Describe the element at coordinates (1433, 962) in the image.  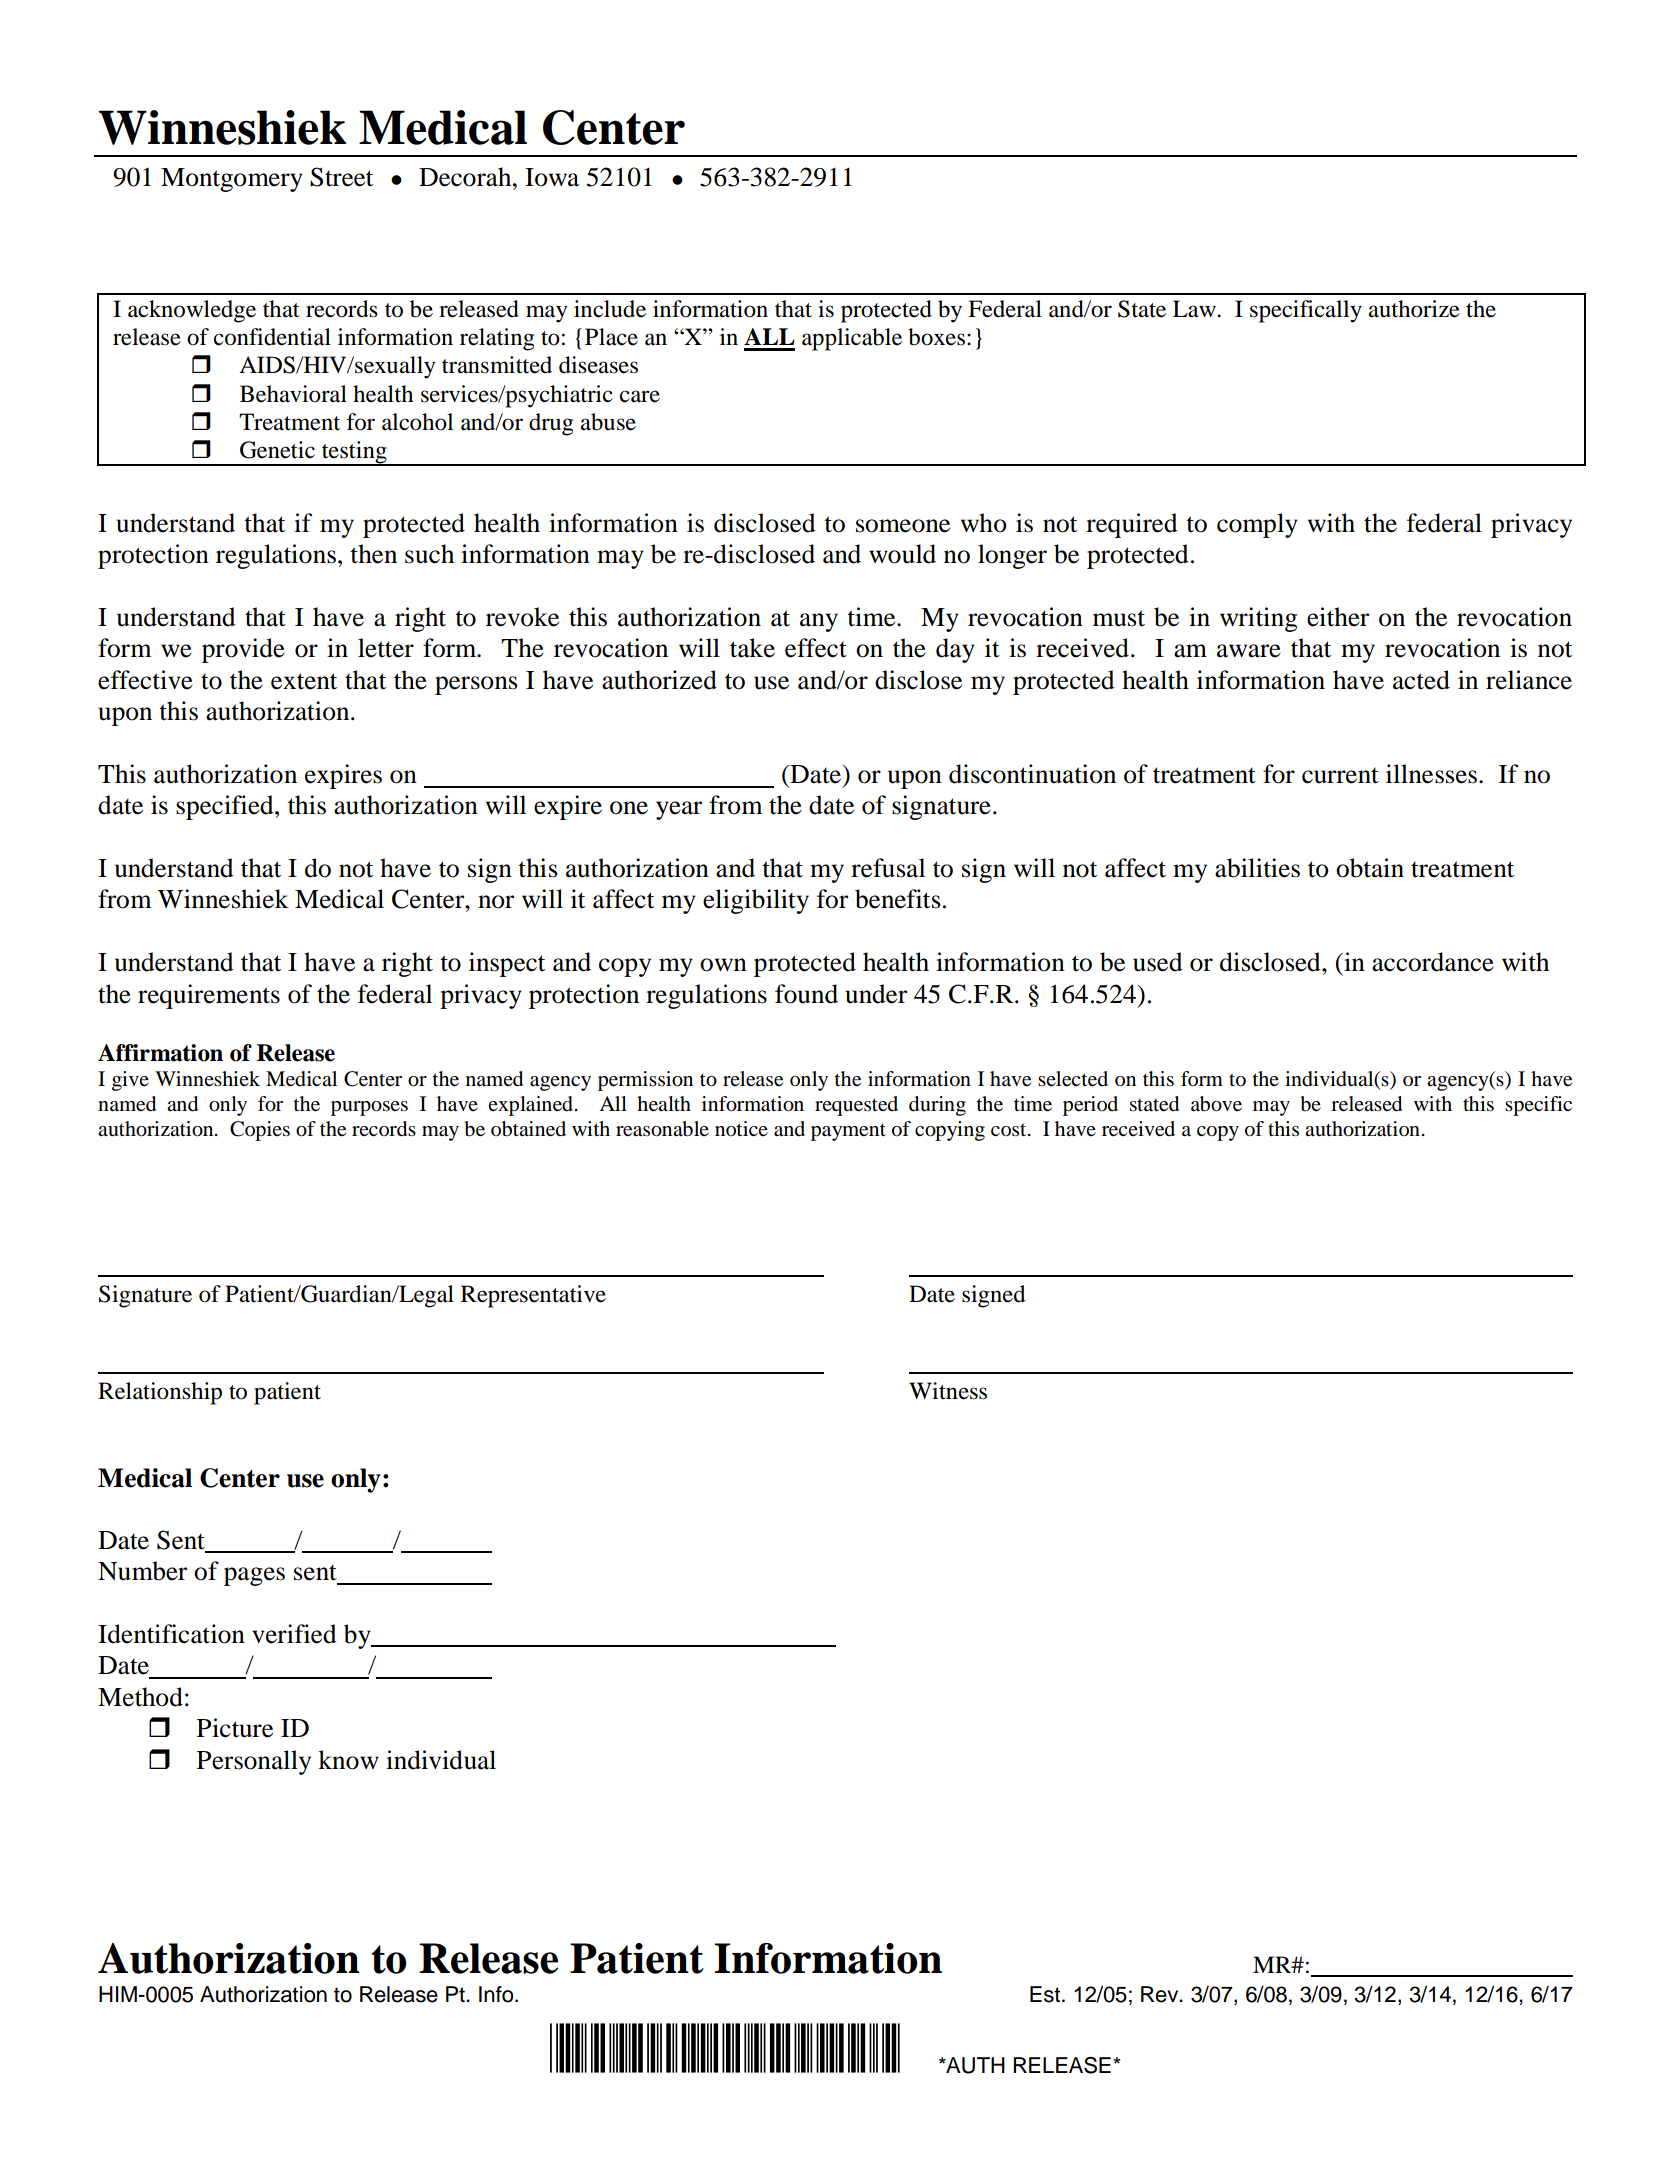
I see `accordance` at that location.
